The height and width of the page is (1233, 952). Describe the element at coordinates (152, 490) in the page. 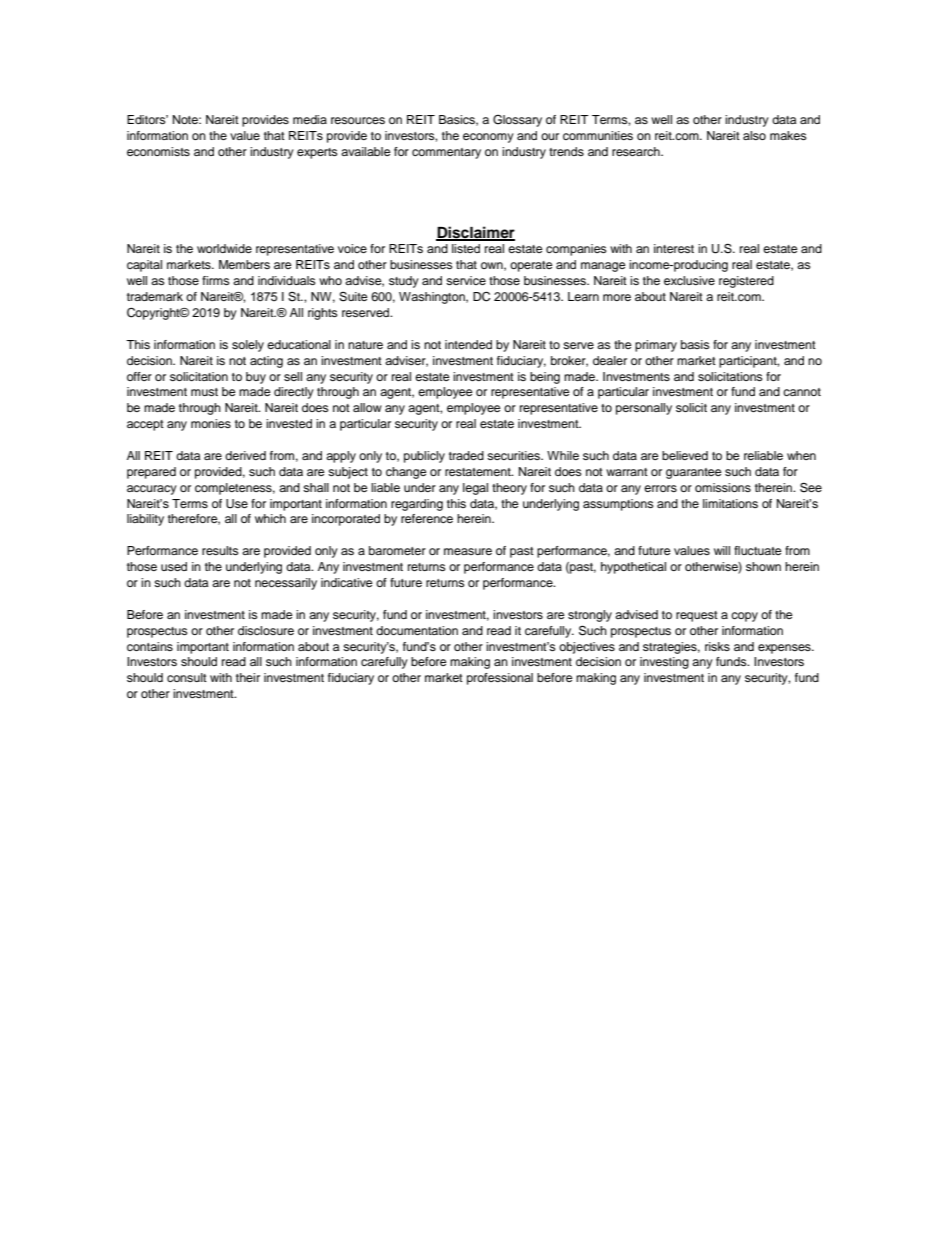

I see `accuracy` at that location.
